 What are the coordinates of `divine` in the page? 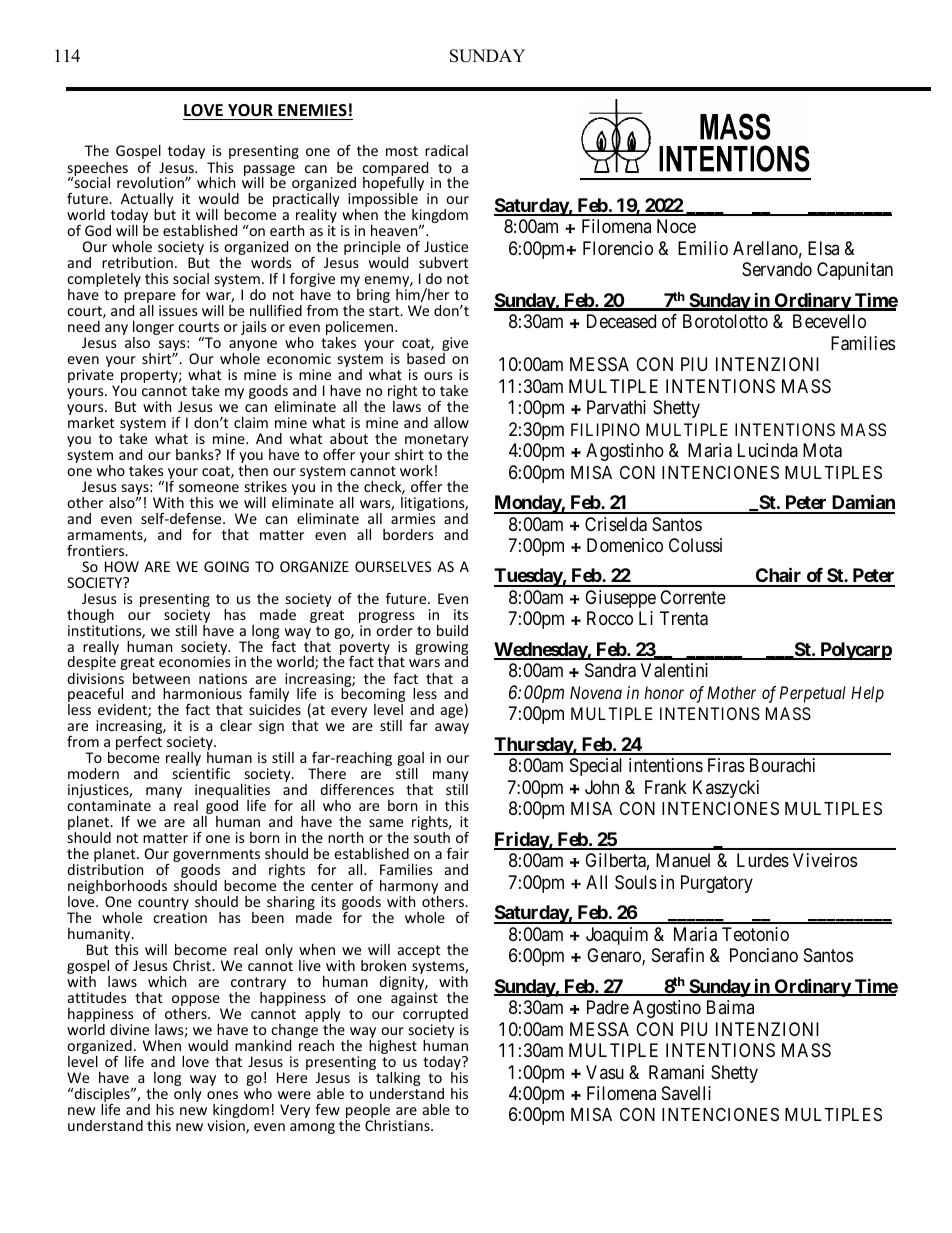 It's located at (129, 1029).
